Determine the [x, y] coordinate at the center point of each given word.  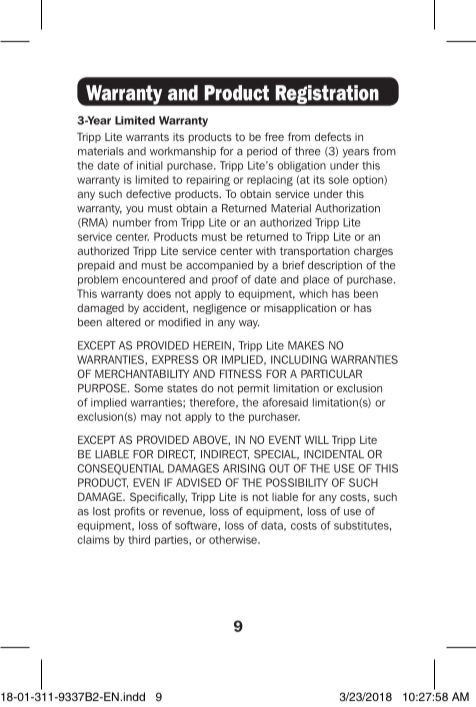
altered [123, 322]
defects [333, 136]
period [262, 152]
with [266, 251]
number [132, 222]
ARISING [244, 468]
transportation [315, 252]
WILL [317, 439]
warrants [147, 137]
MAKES [306, 345]
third [139, 539]
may [151, 418]
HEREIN [212, 345]
